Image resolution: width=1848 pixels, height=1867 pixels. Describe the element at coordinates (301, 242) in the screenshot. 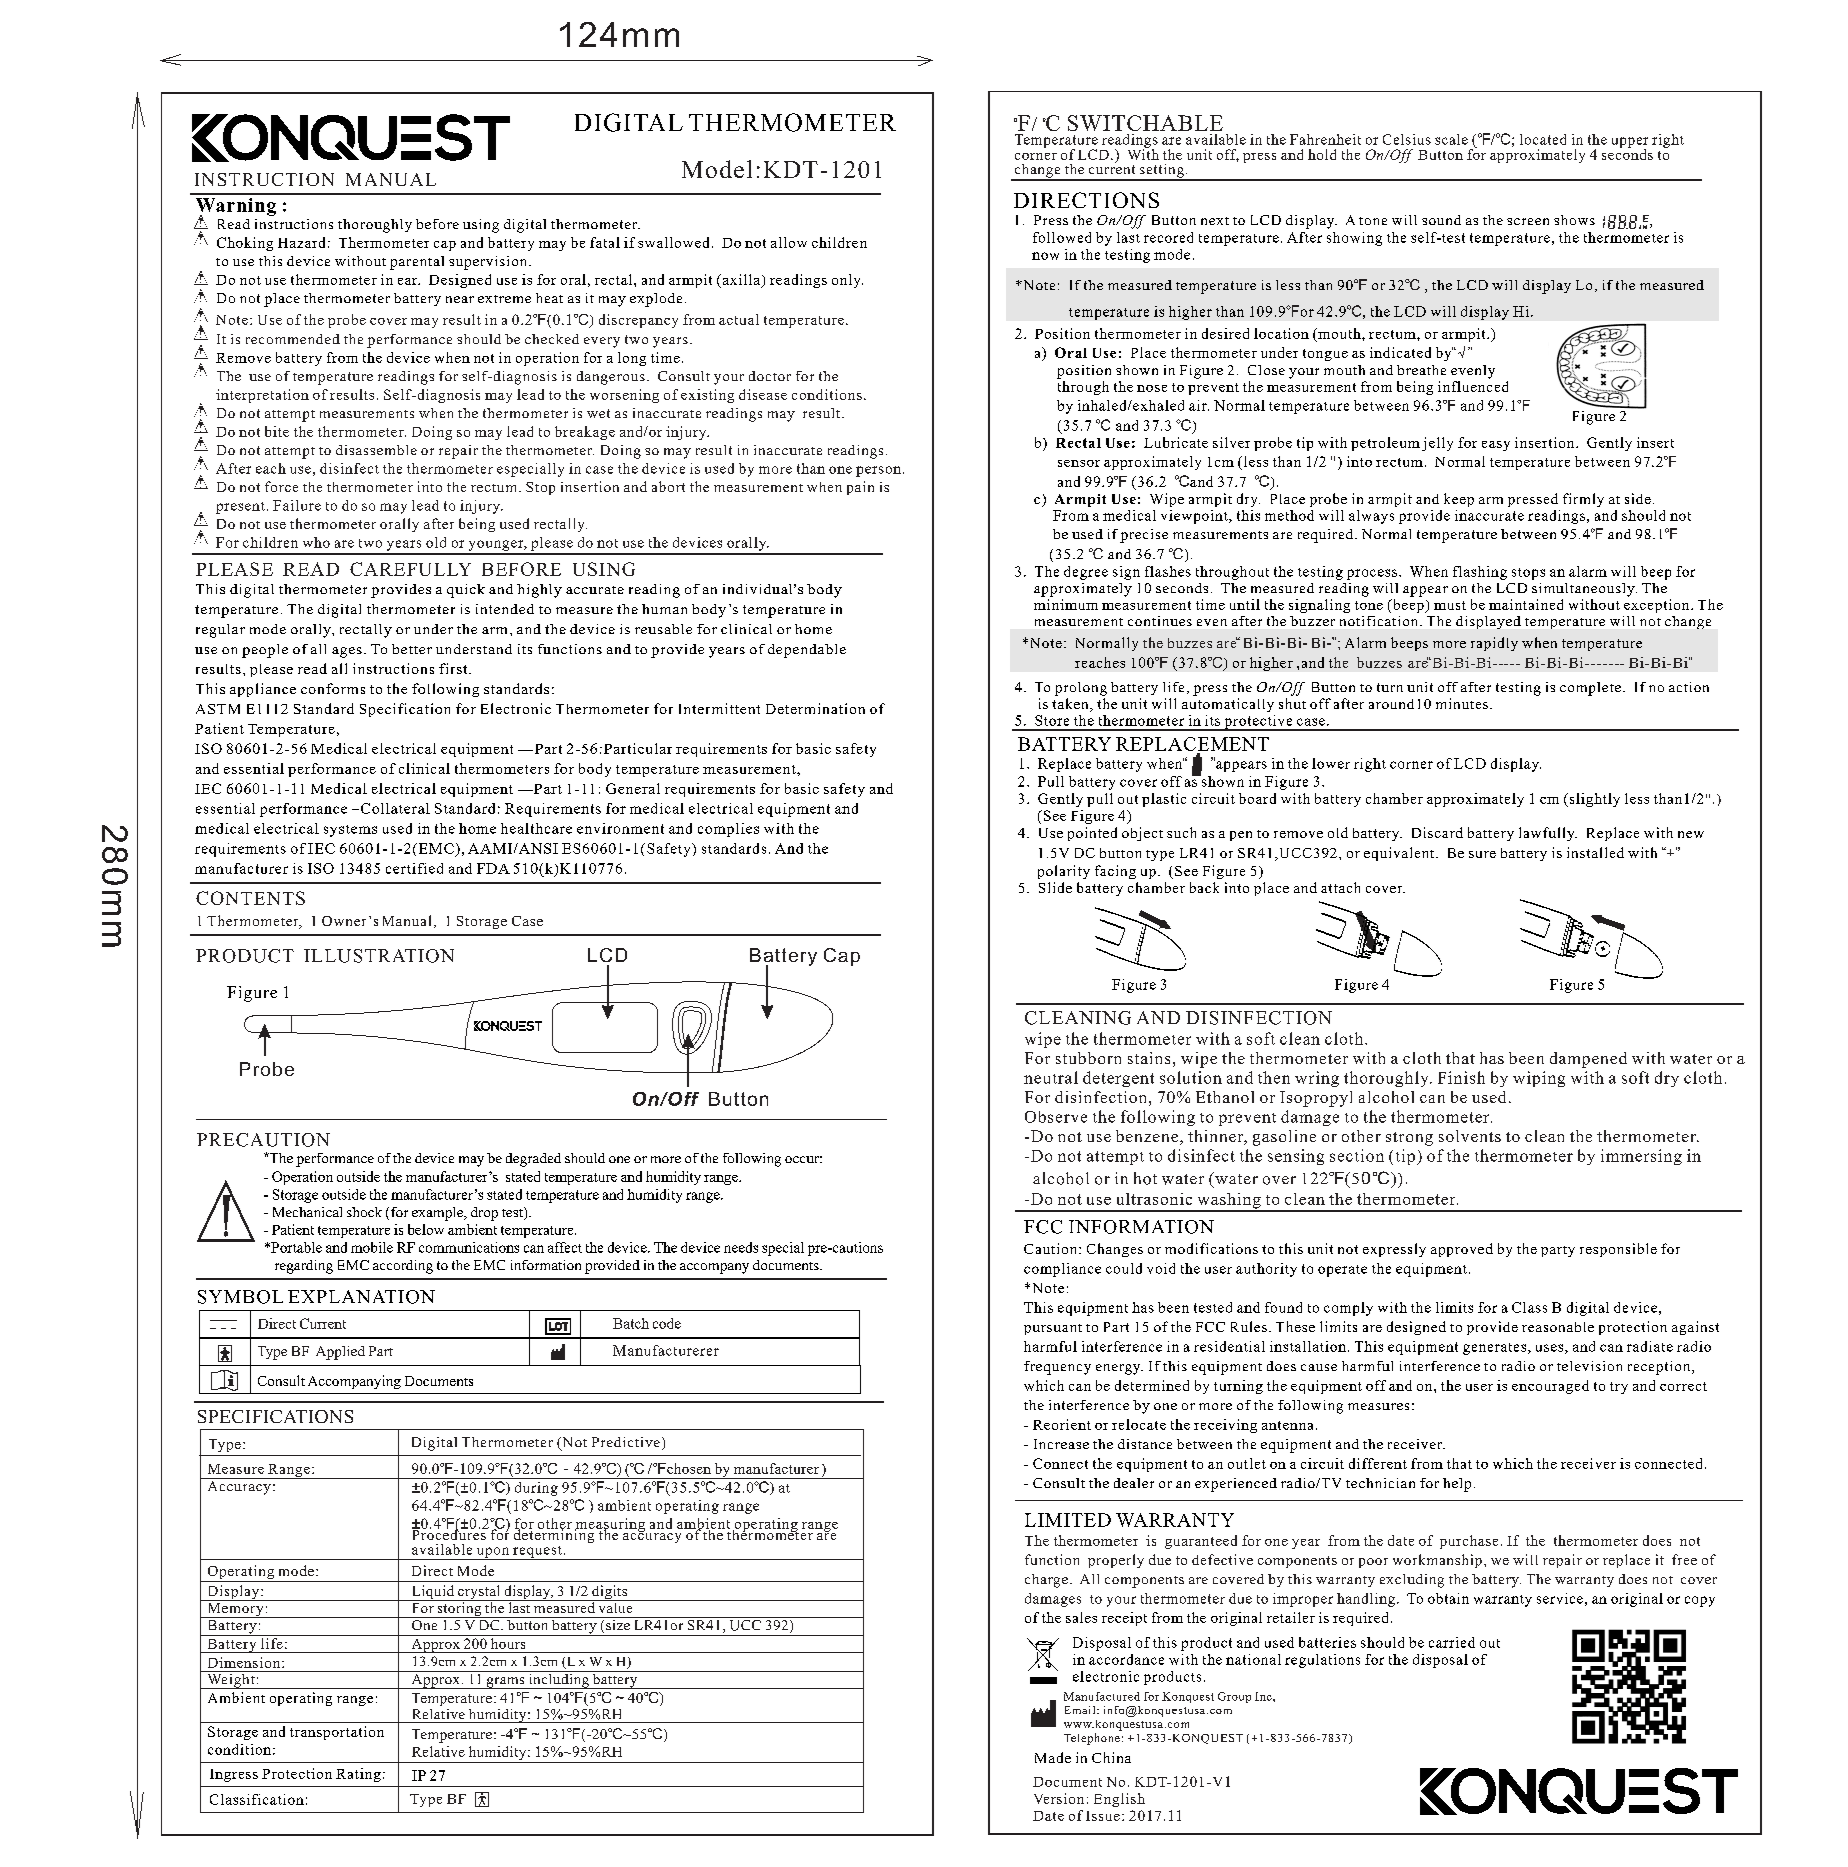

I see `Hazard` at that location.
